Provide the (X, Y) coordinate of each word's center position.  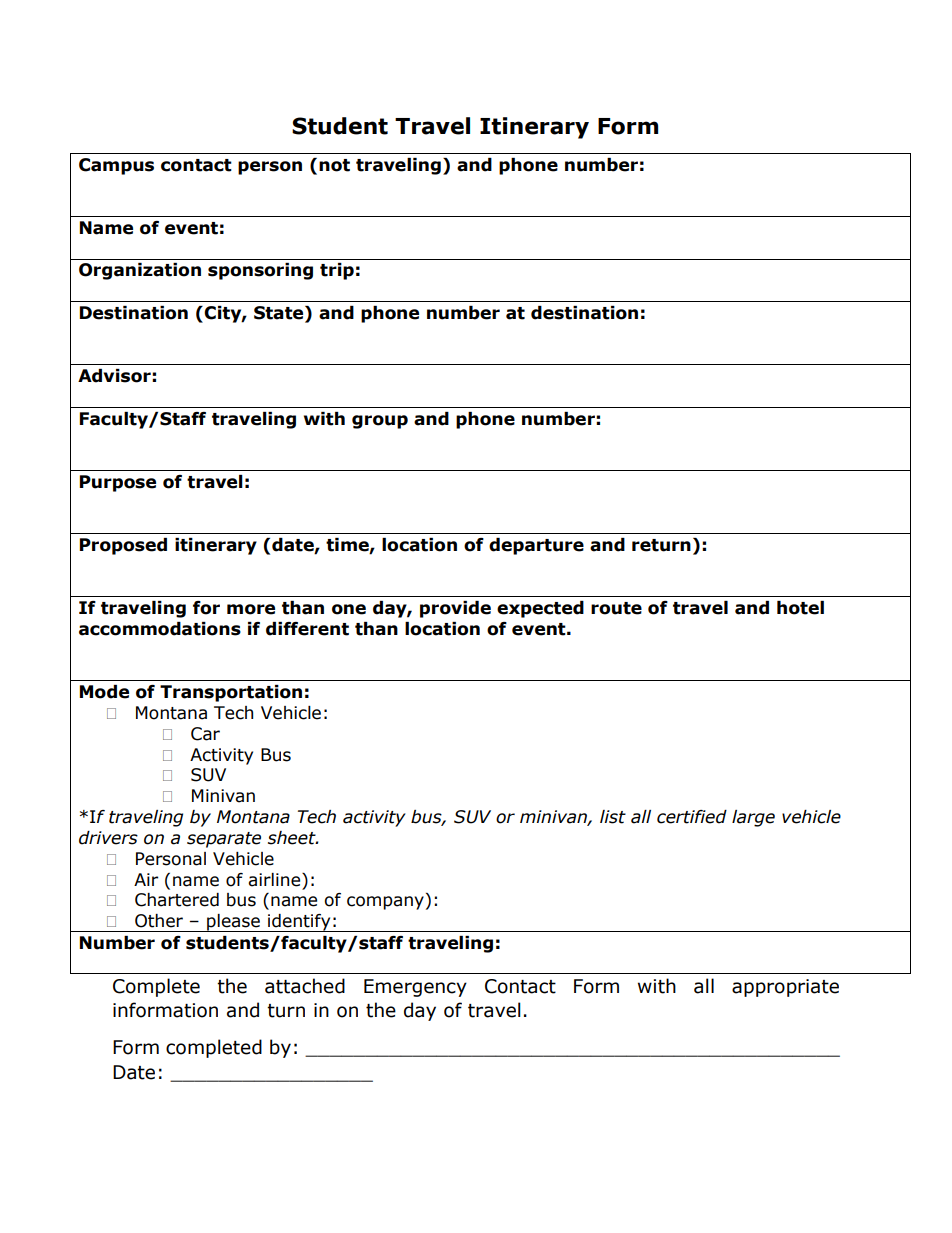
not (334, 165)
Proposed (123, 546)
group (380, 422)
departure (536, 546)
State (280, 314)
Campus (116, 166)
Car (205, 734)
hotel (800, 608)
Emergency (415, 988)
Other (159, 921)
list (613, 817)
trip (337, 271)
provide (455, 609)
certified (692, 817)
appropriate (785, 988)
